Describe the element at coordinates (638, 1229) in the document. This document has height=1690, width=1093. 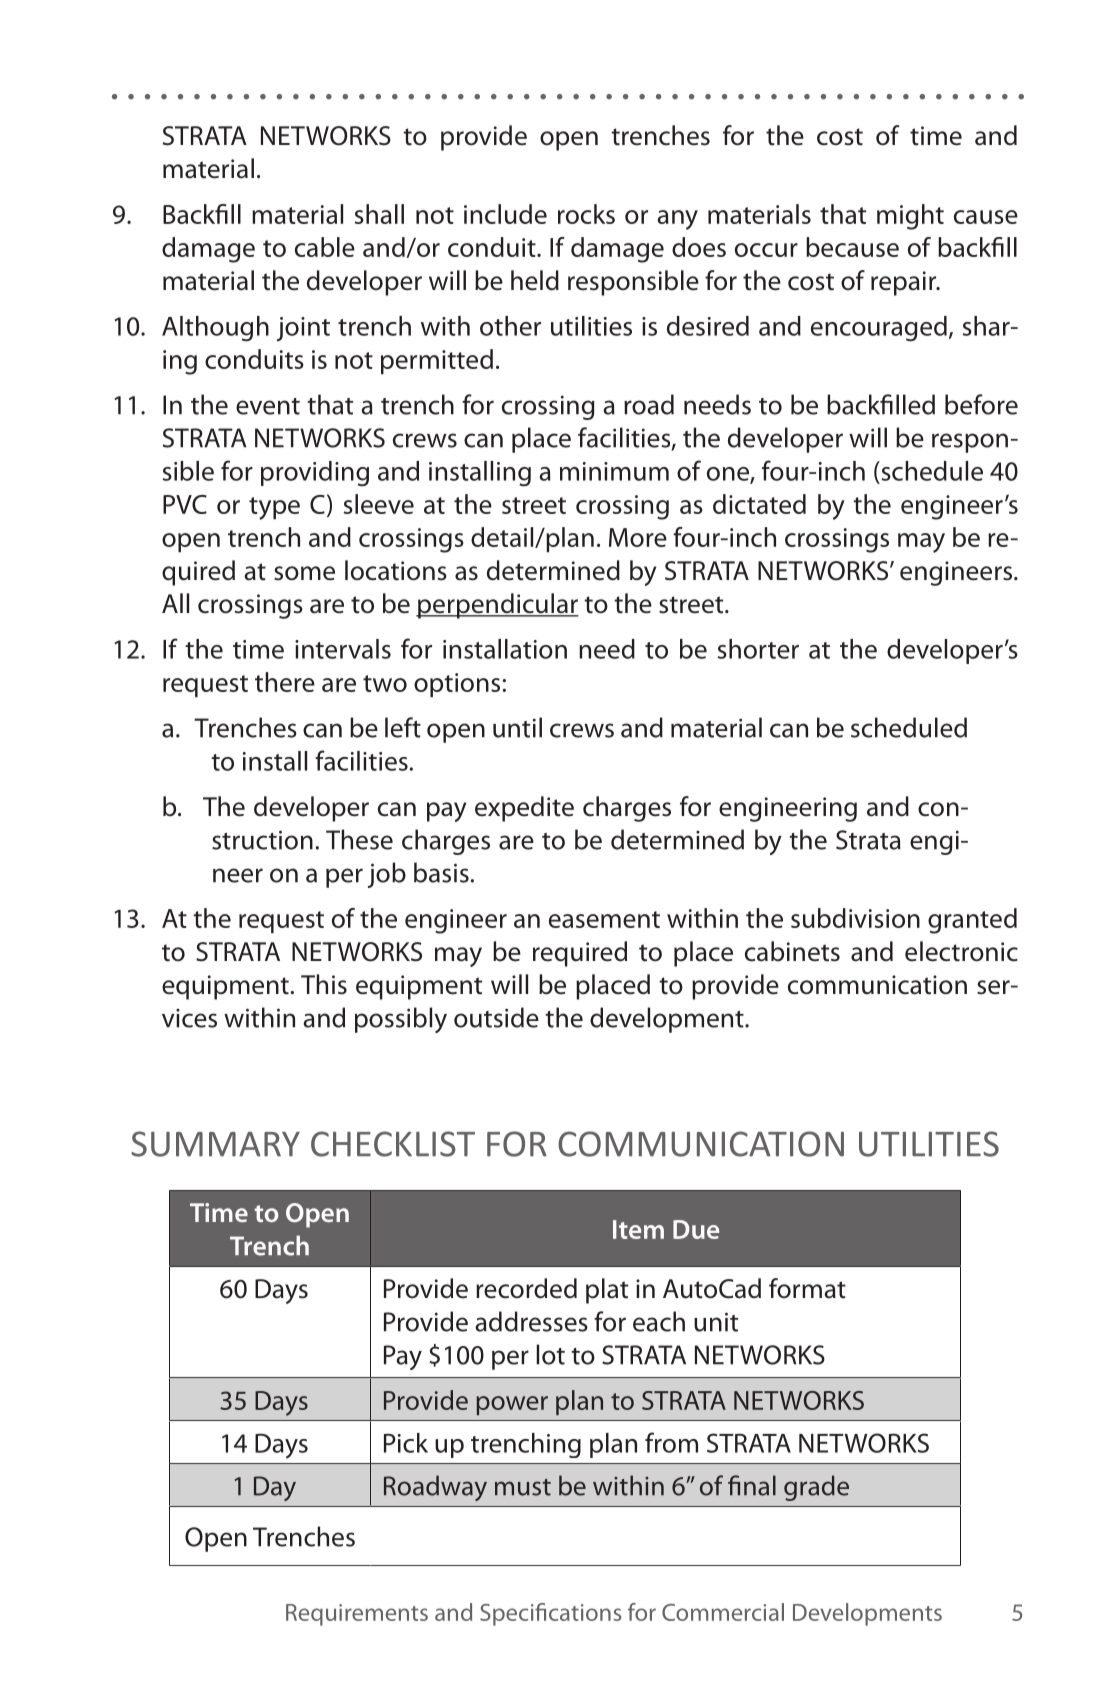
I see `Item` at that location.
